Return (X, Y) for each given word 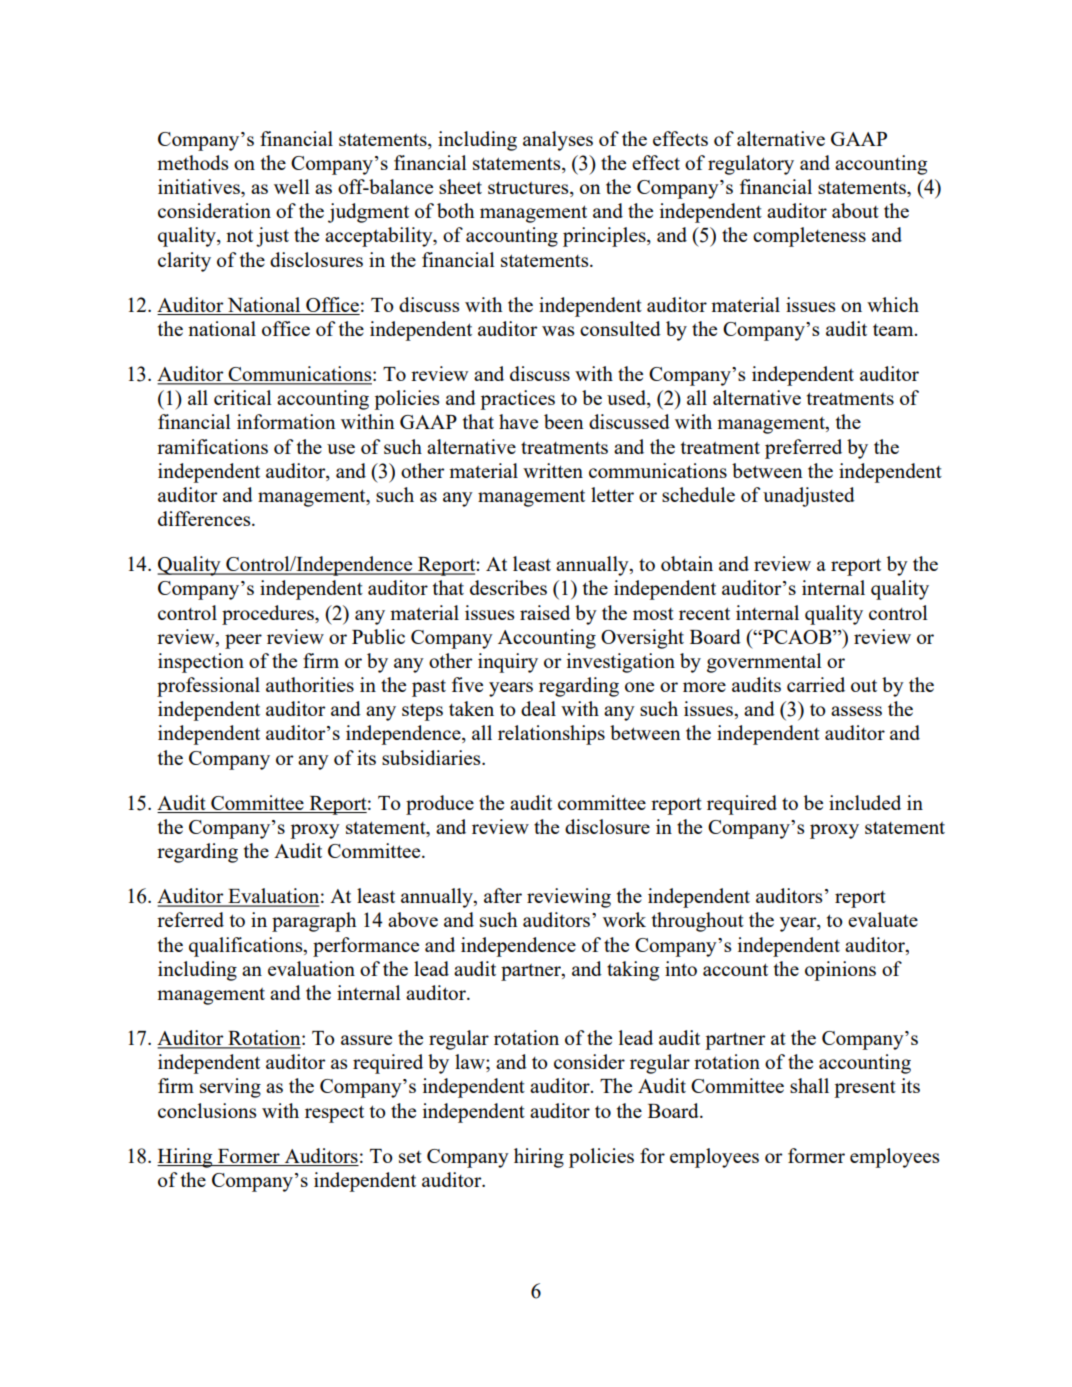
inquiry (508, 663)
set (410, 1157)
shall (809, 1085)
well (292, 186)
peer (243, 641)
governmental (764, 663)
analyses (558, 141)
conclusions (207, 1110)
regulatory (751, 165)
